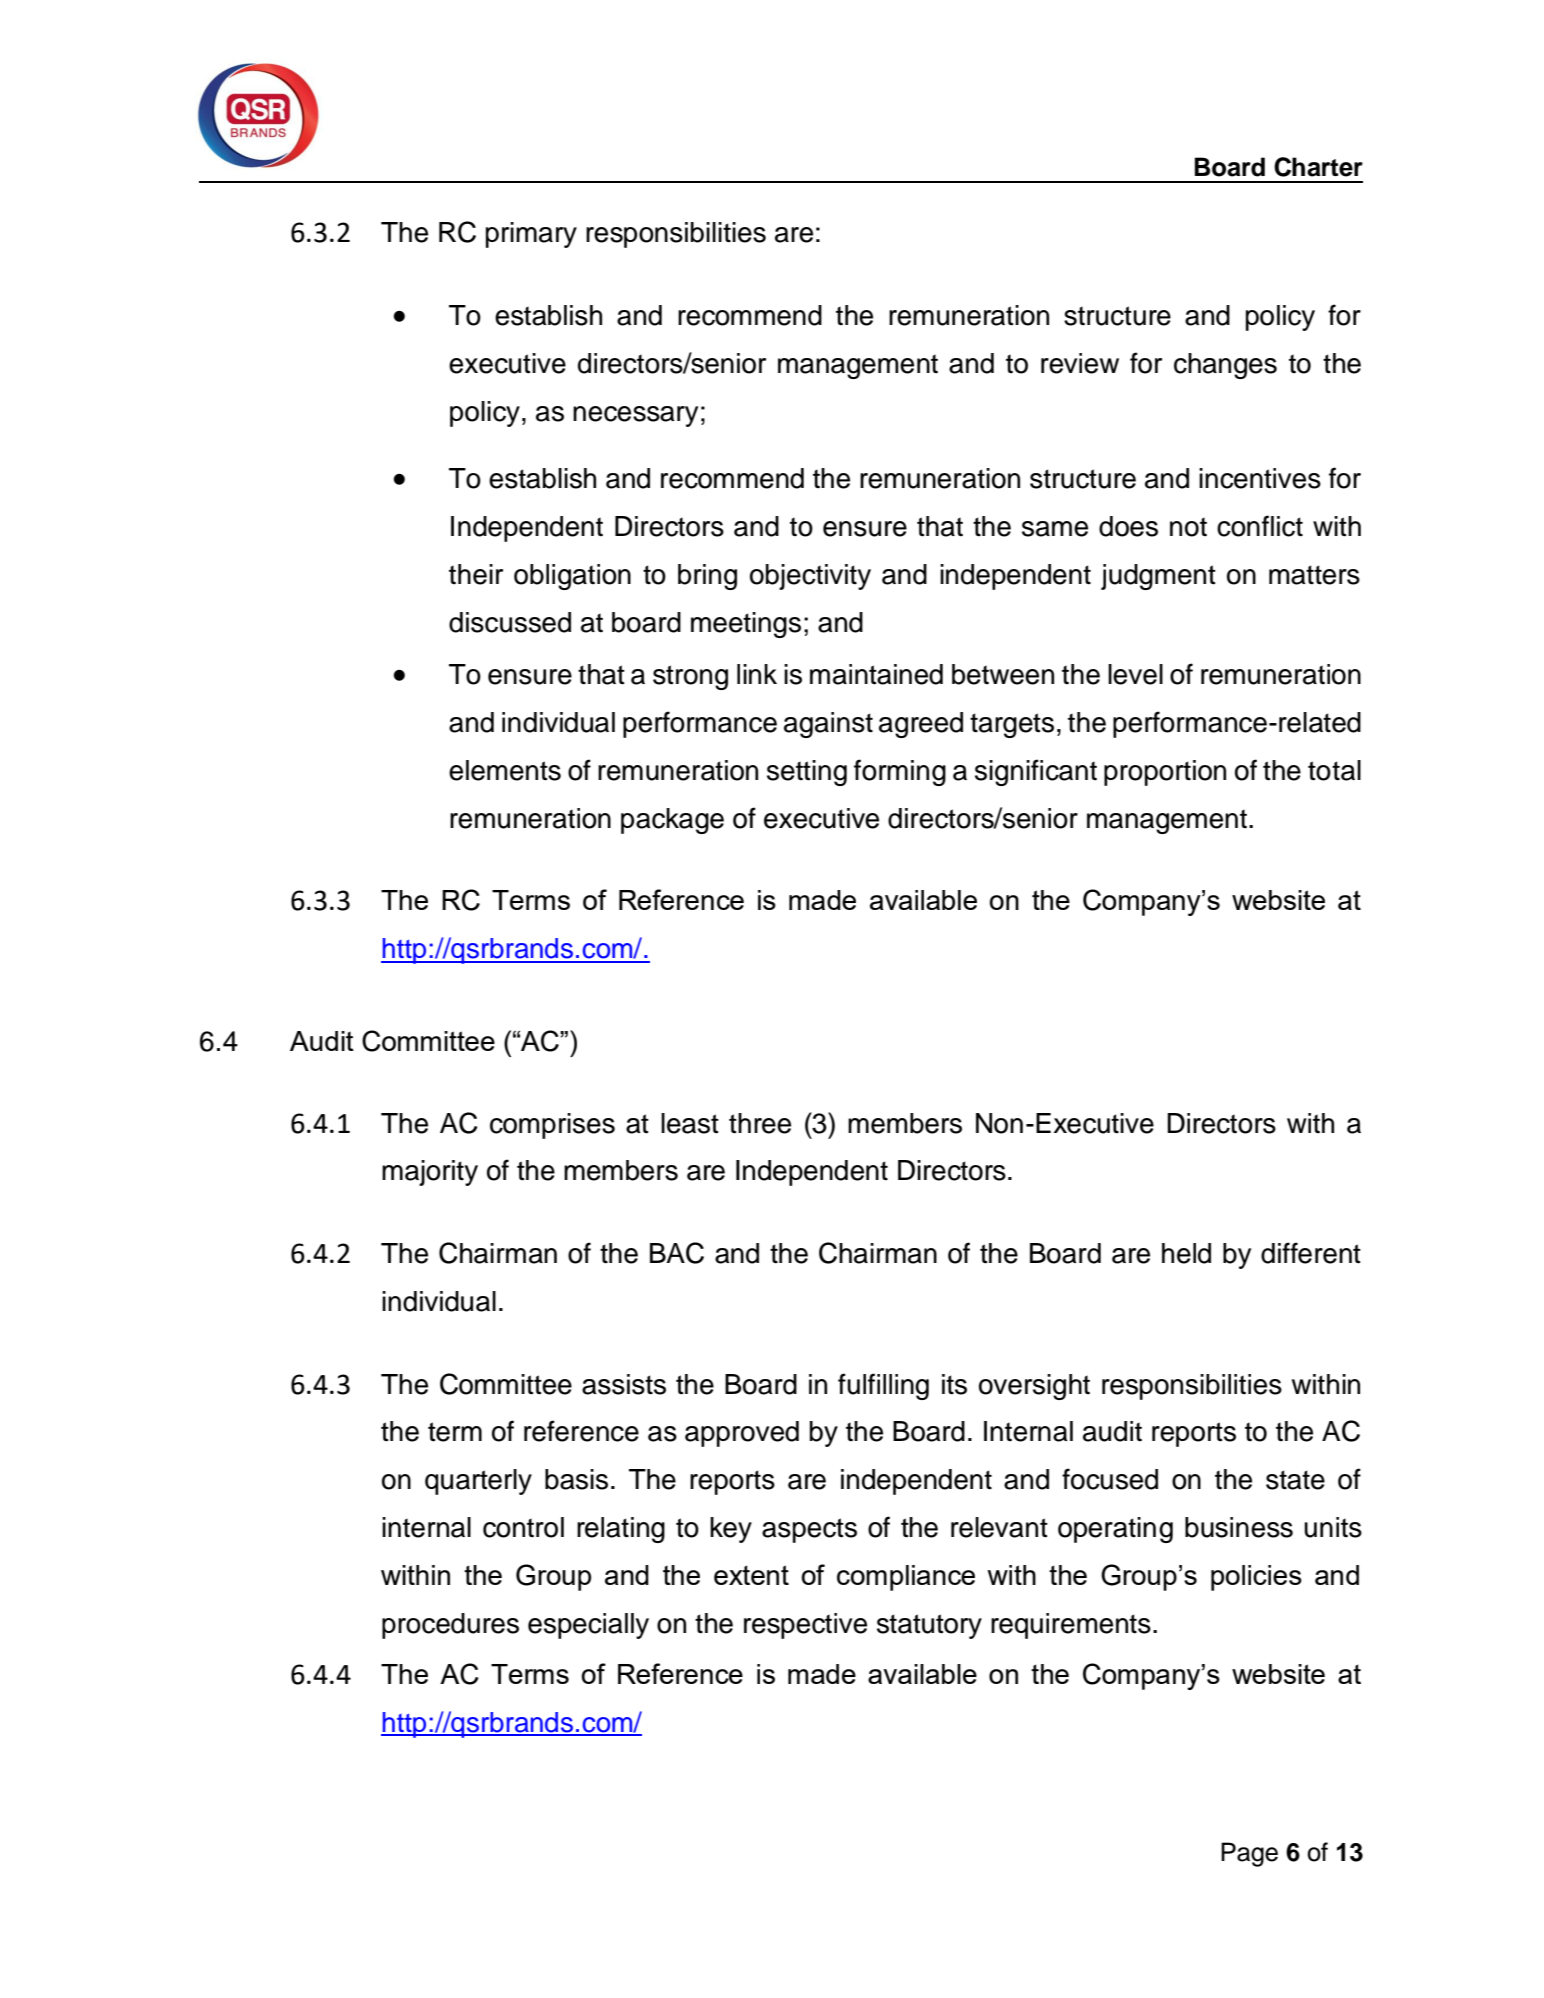  I want to click on especially, so click(588, 1626).
